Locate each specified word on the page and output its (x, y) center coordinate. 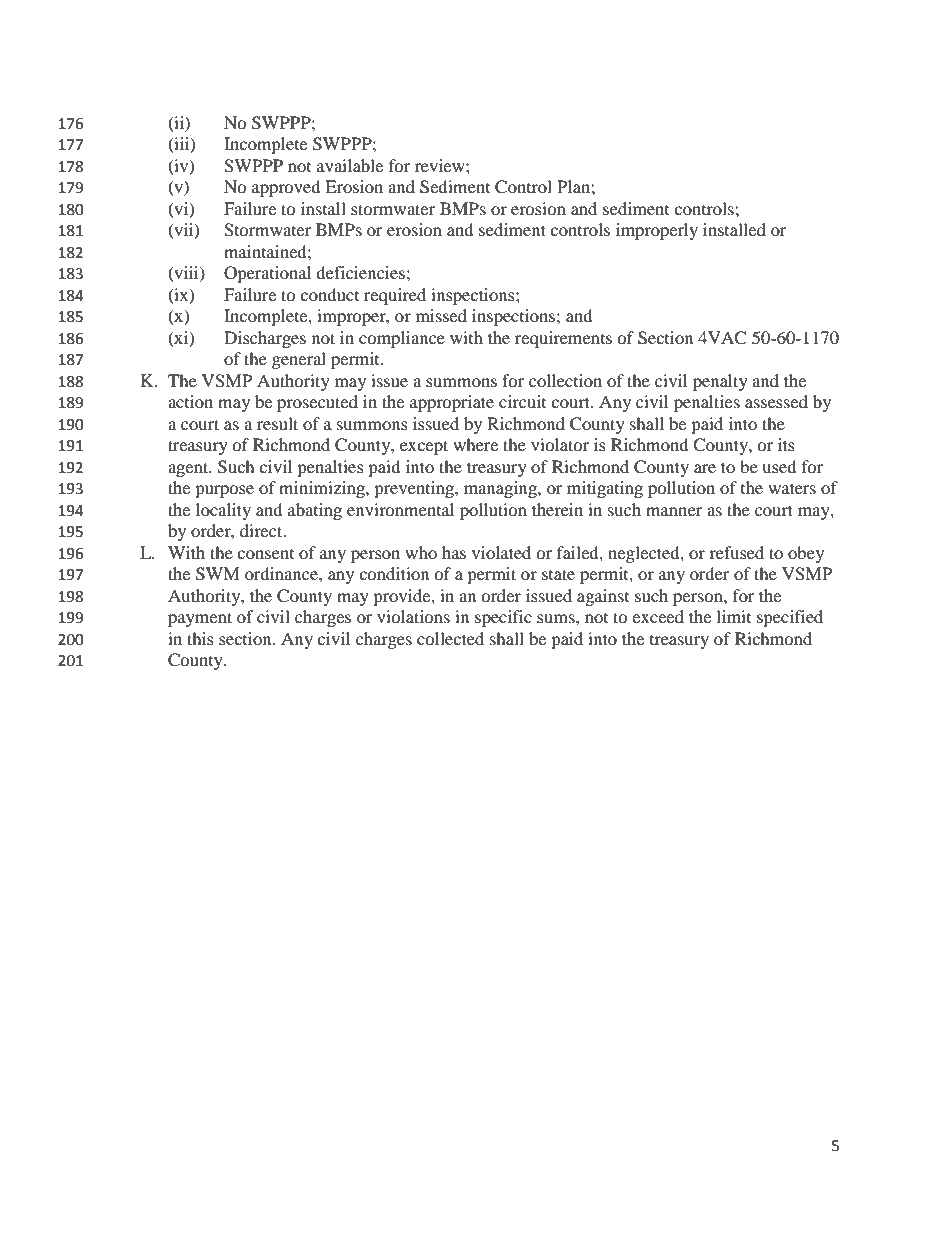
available (350, 165)
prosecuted (317, 403)
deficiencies (360, 272)
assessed (776, 401)
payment (200, 619)
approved (286, 188)
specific (503, 618)
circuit (522, 401)
